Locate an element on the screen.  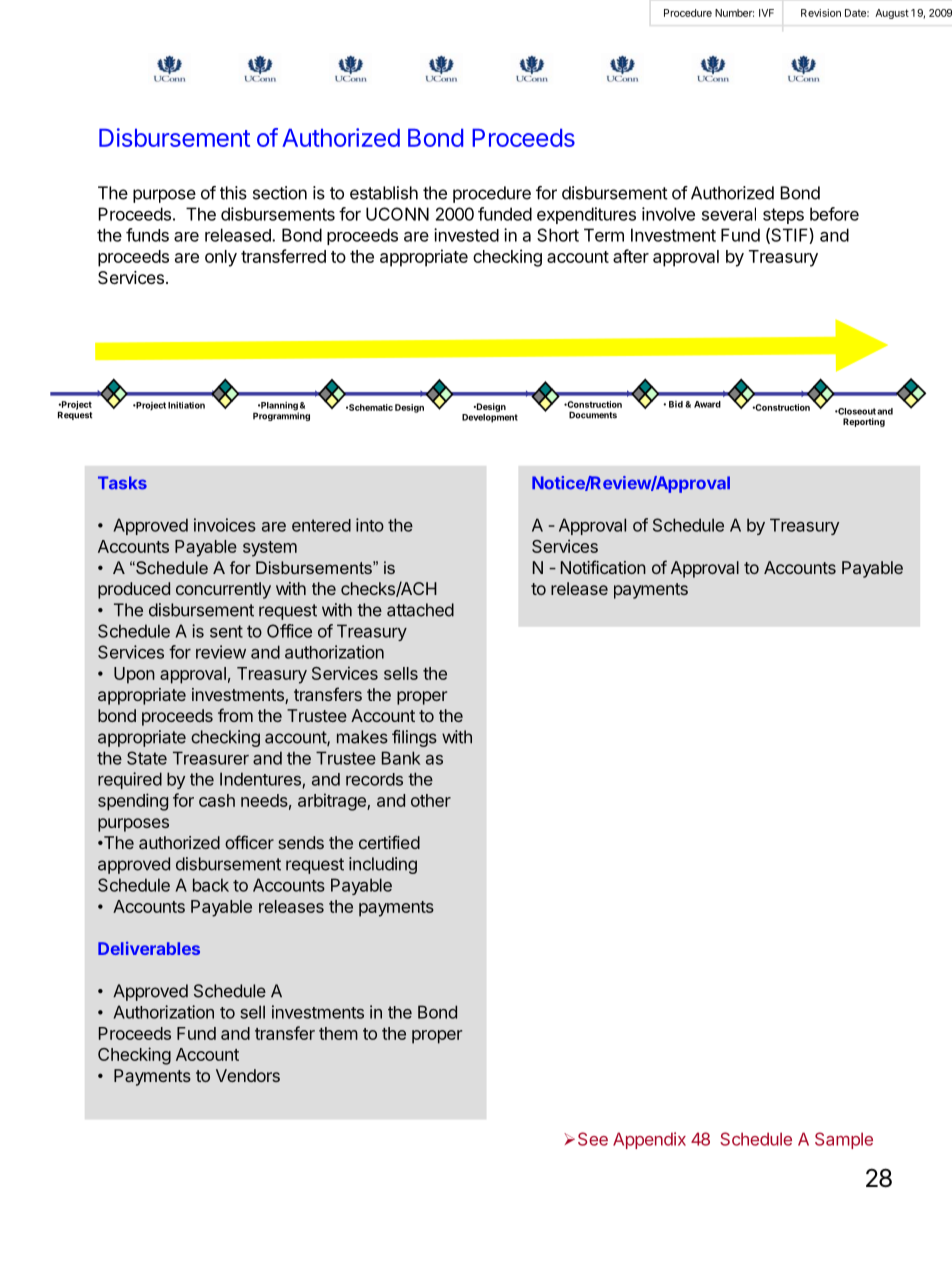
establish is located at coordinates (384, 193).
